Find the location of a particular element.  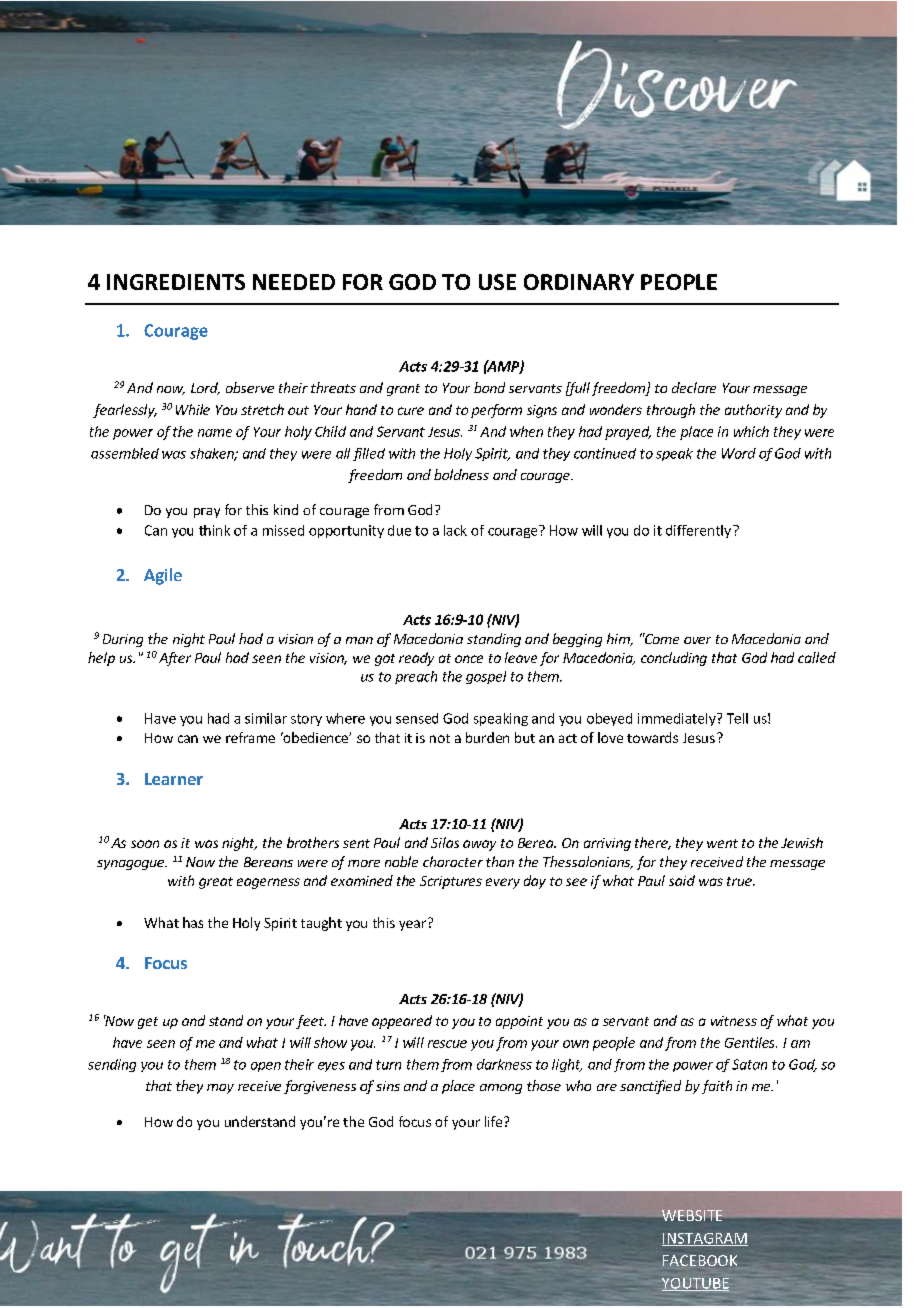

USE is located at coordinates (497, 282).
